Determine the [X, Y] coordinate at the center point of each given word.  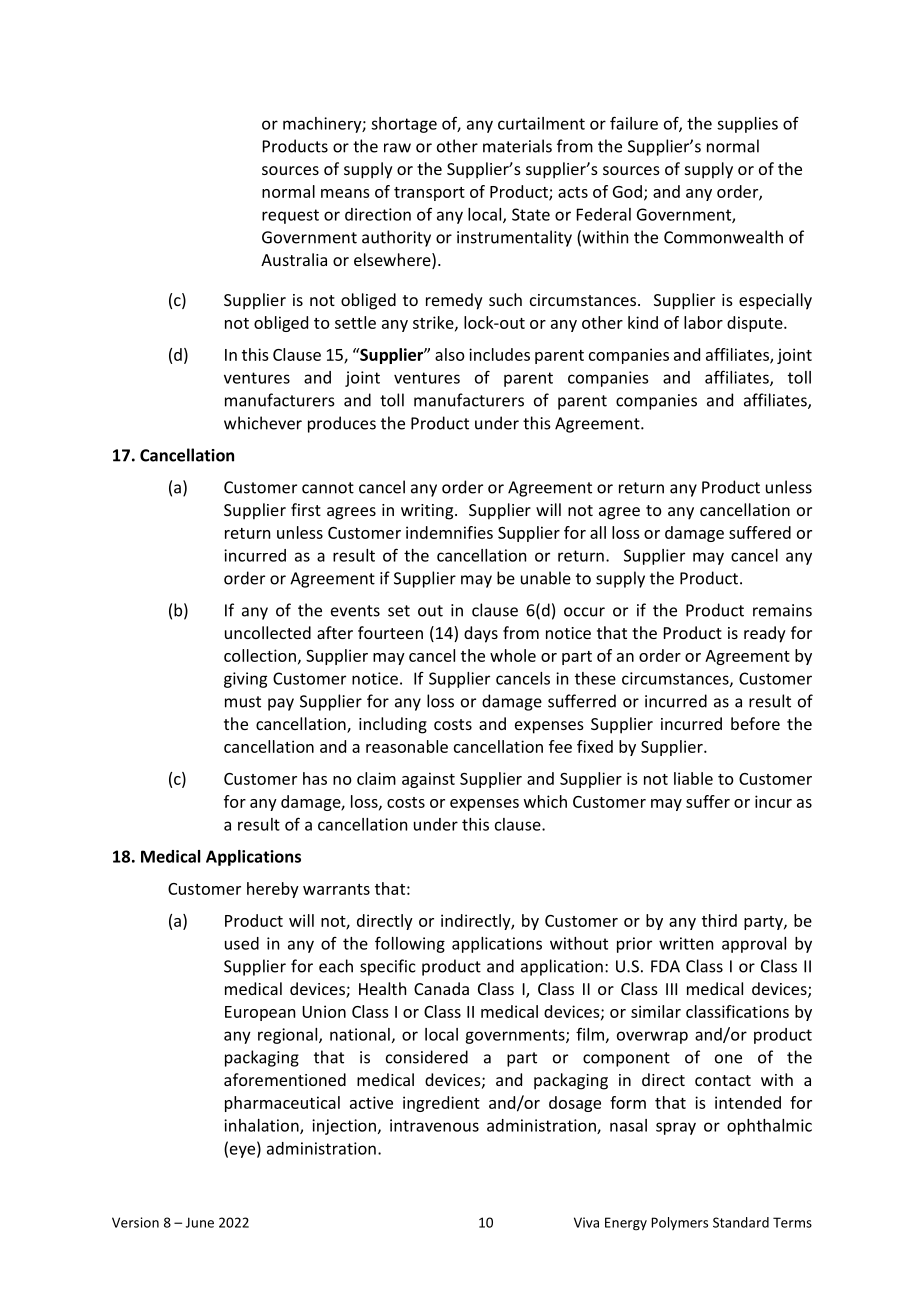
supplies [747, 125]
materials [517, 146]
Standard [741, 1222]
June [200, 1222]
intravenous [434, 1125]
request [290, 216]
